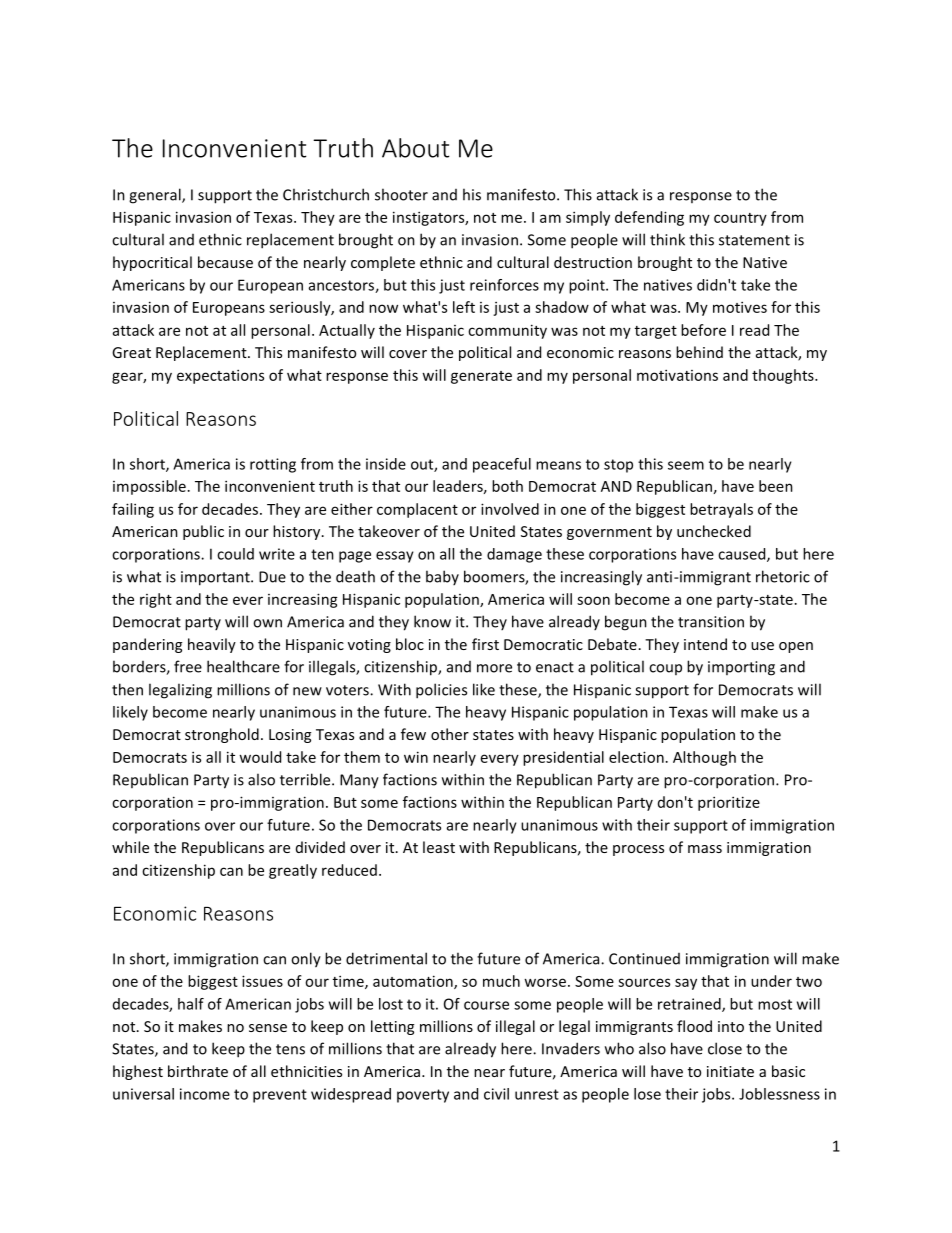 The height and width of the document is (1233, 952). What do you see at coordinates (222, 735) in the document?
I see `stronghold` at bounding box center [222, 735].
